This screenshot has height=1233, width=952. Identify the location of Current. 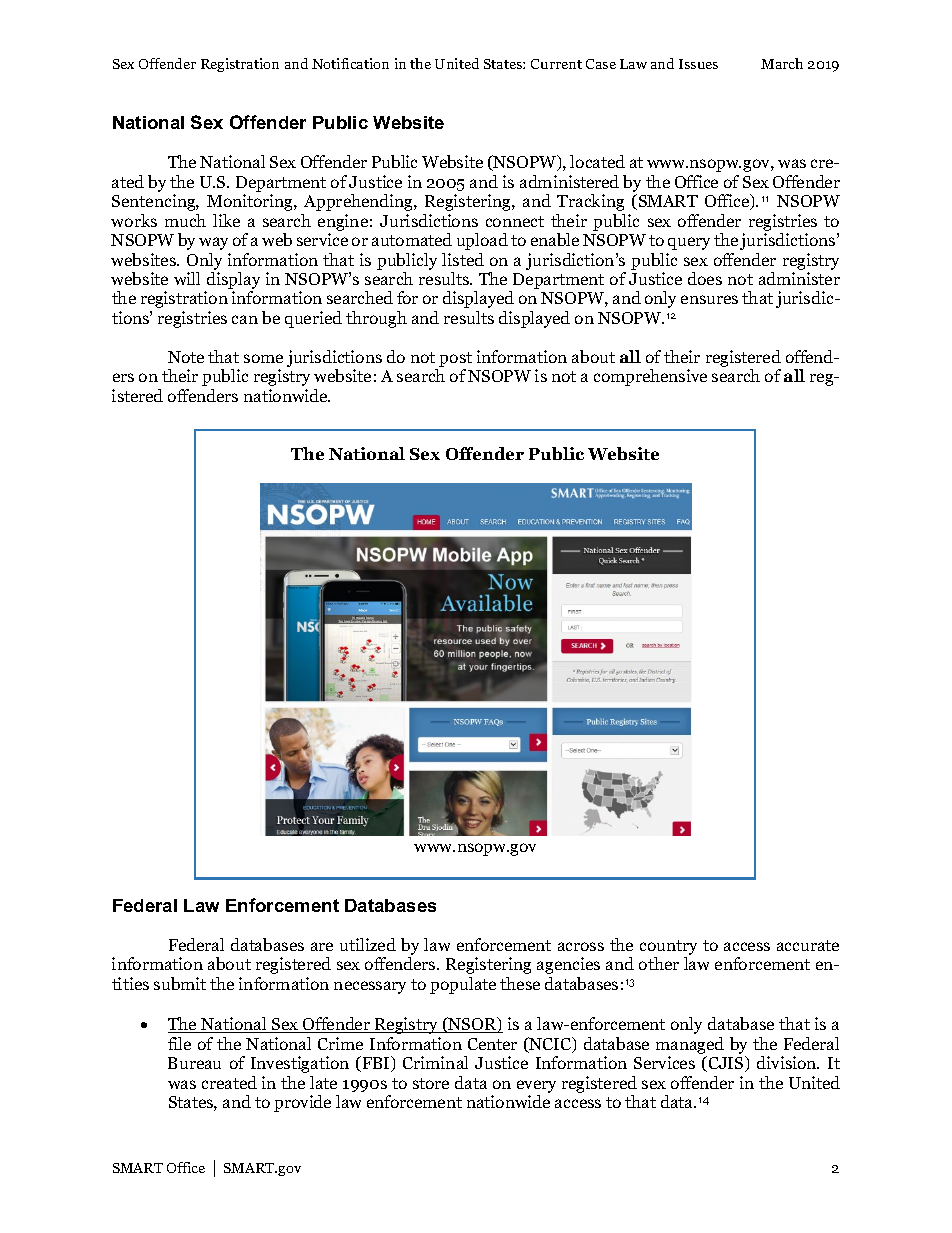
(556, 64).
